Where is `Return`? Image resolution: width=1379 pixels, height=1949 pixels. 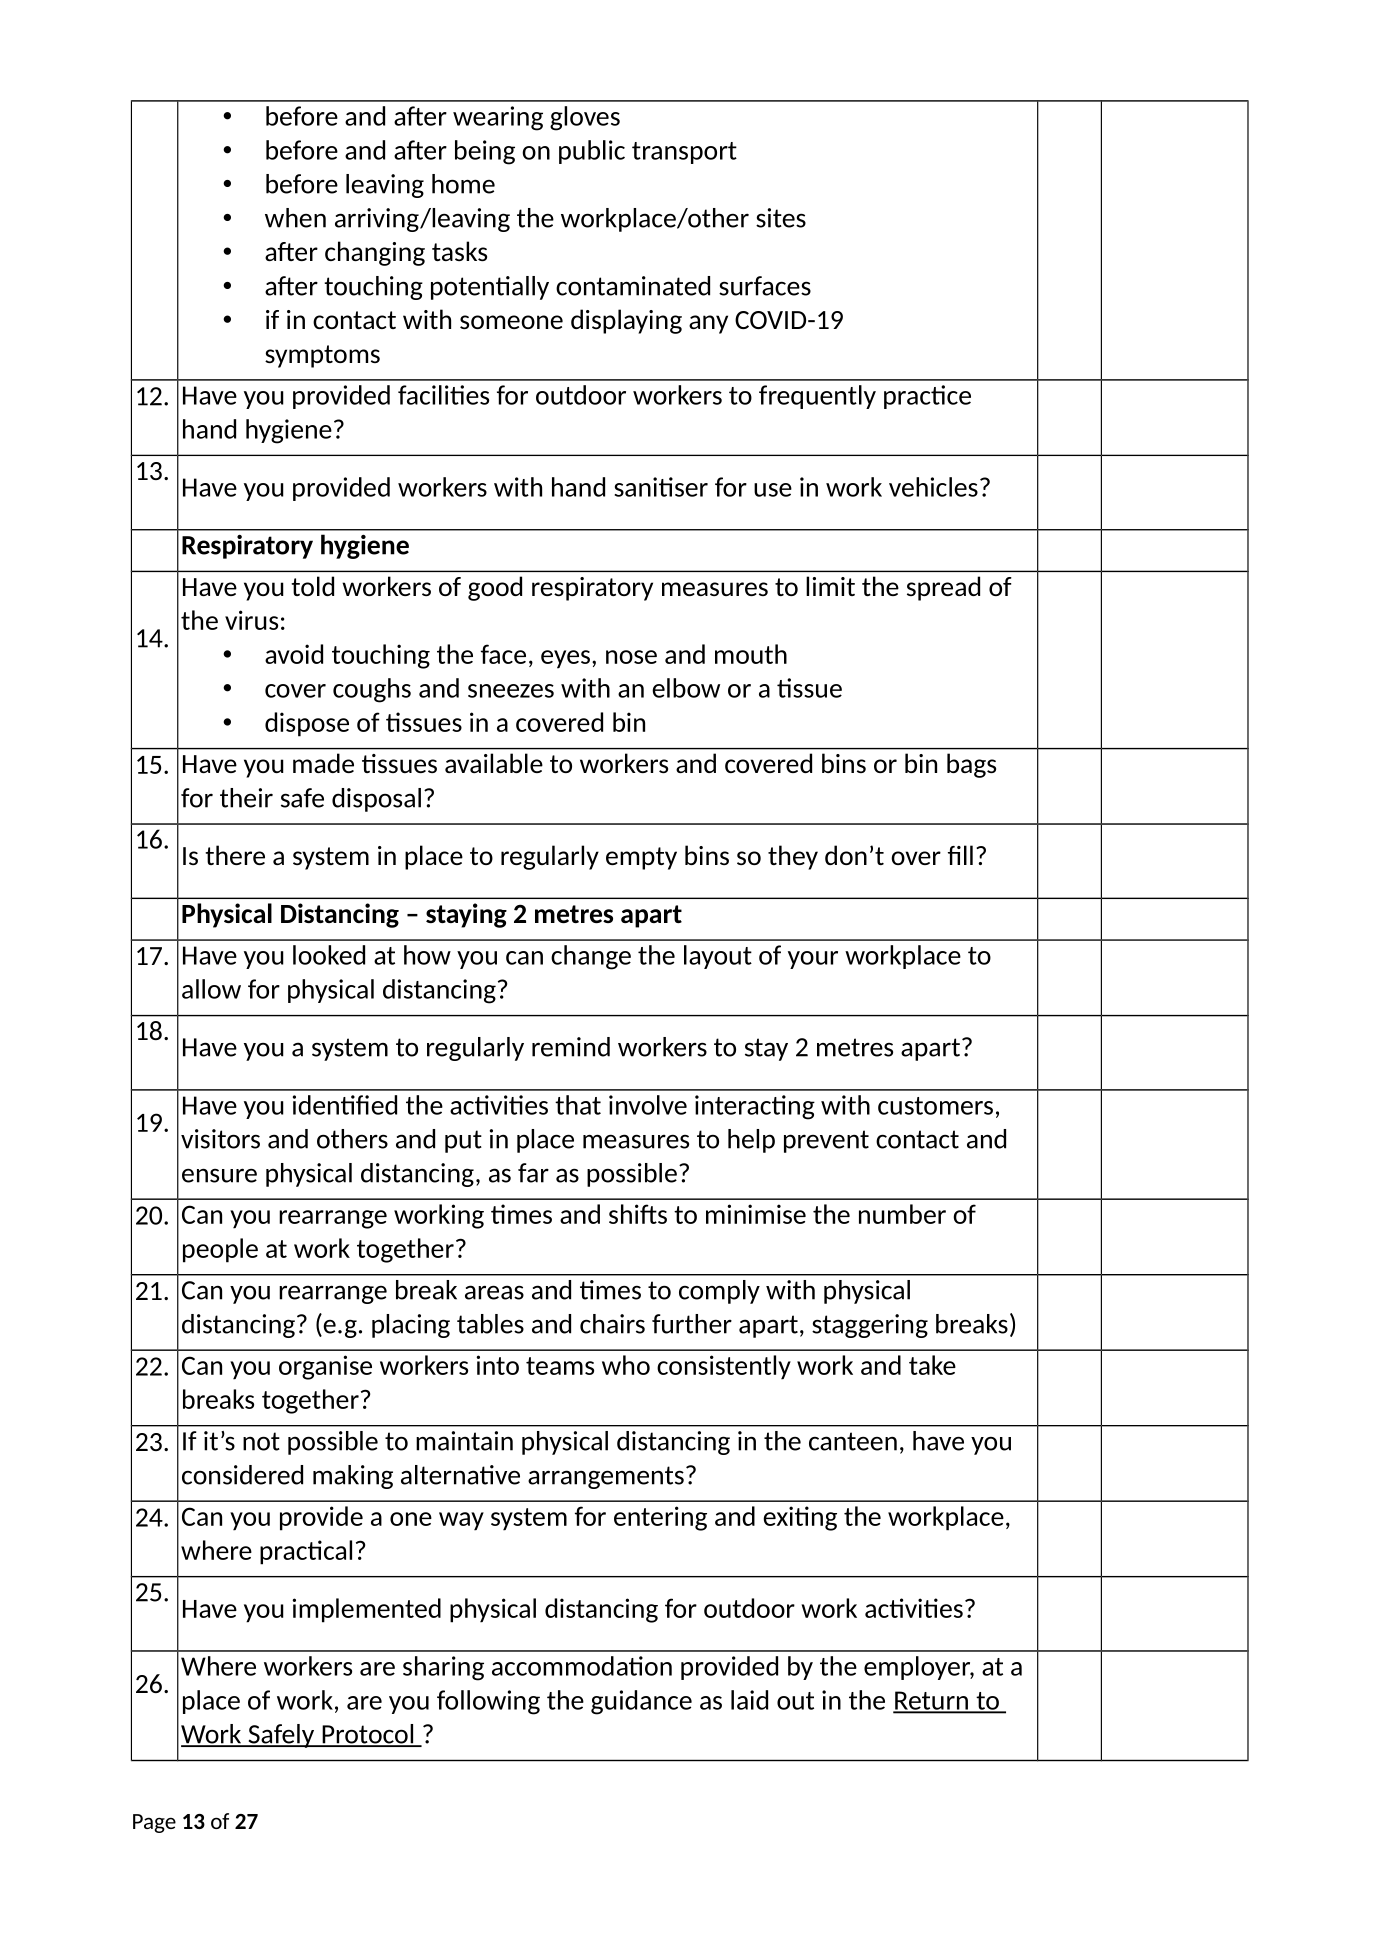
Return is located at coordinates (931, 1701).
